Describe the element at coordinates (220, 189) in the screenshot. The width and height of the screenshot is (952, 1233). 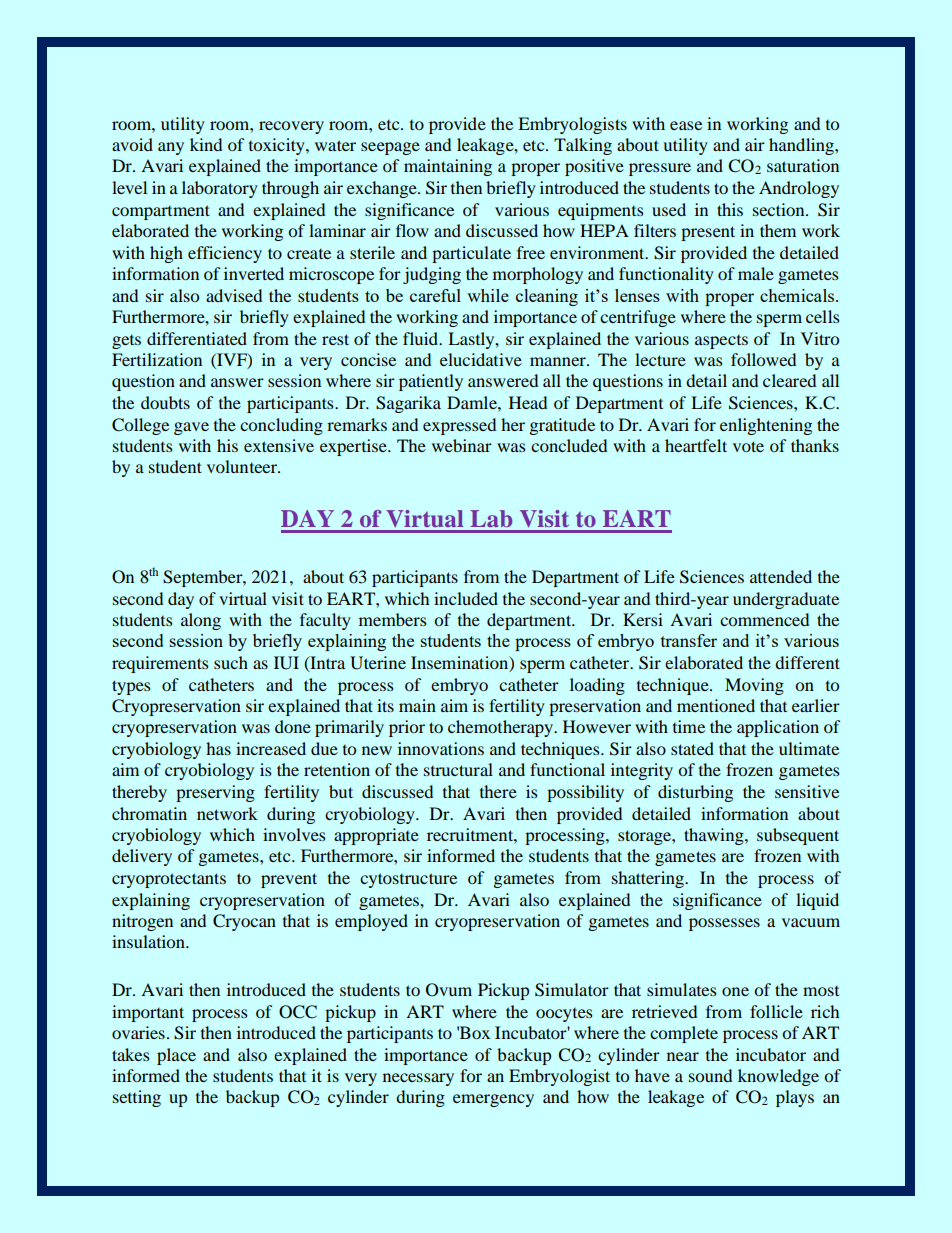
I see `laboratory` at that location.
